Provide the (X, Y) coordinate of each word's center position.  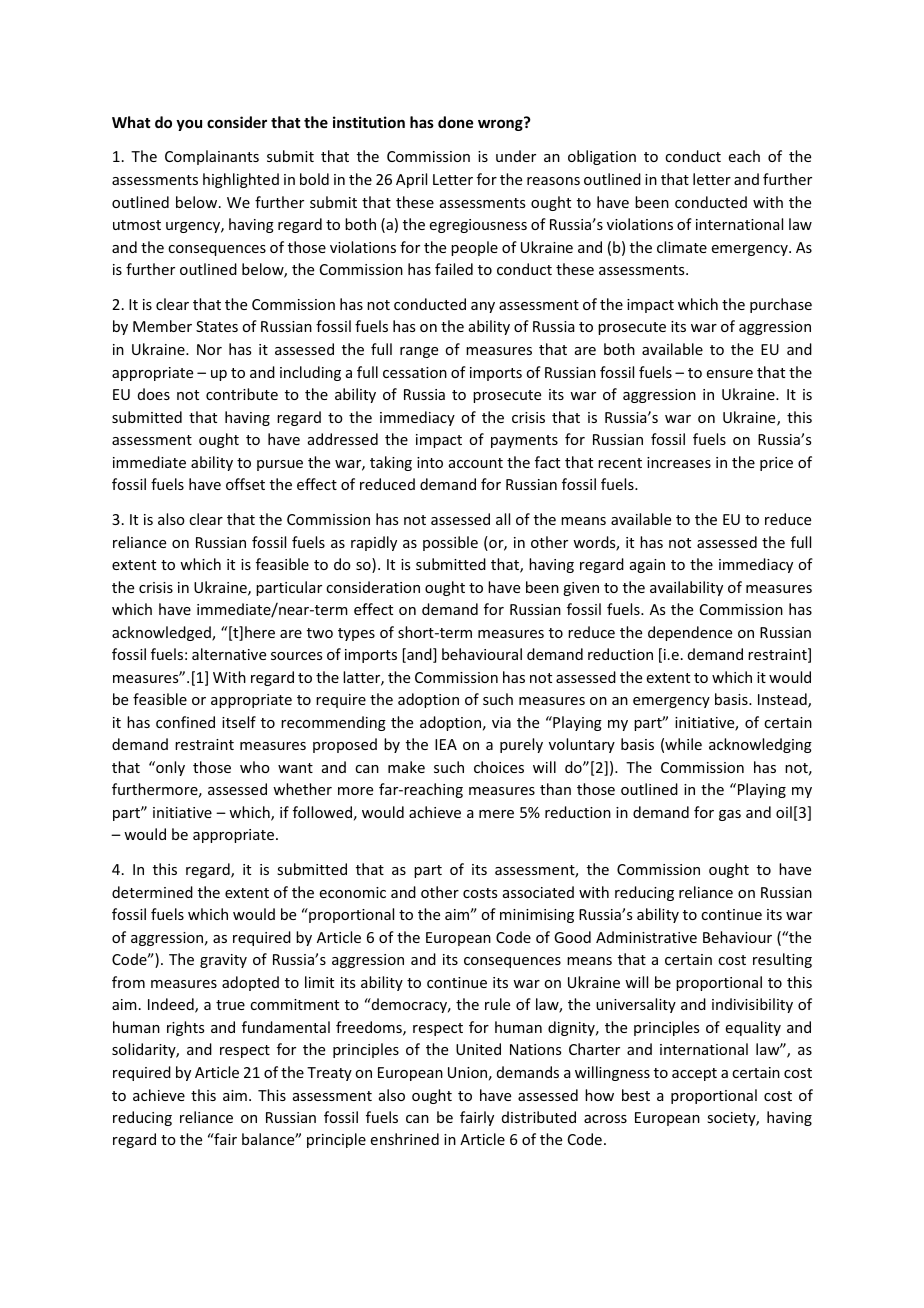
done (455, 122)
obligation (602, 157)
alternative (229, 654)
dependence (690, 633)
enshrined (405, 1139)
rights (185, 1028)
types (356, 634)
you (189, 125)
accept (694, 1074)
